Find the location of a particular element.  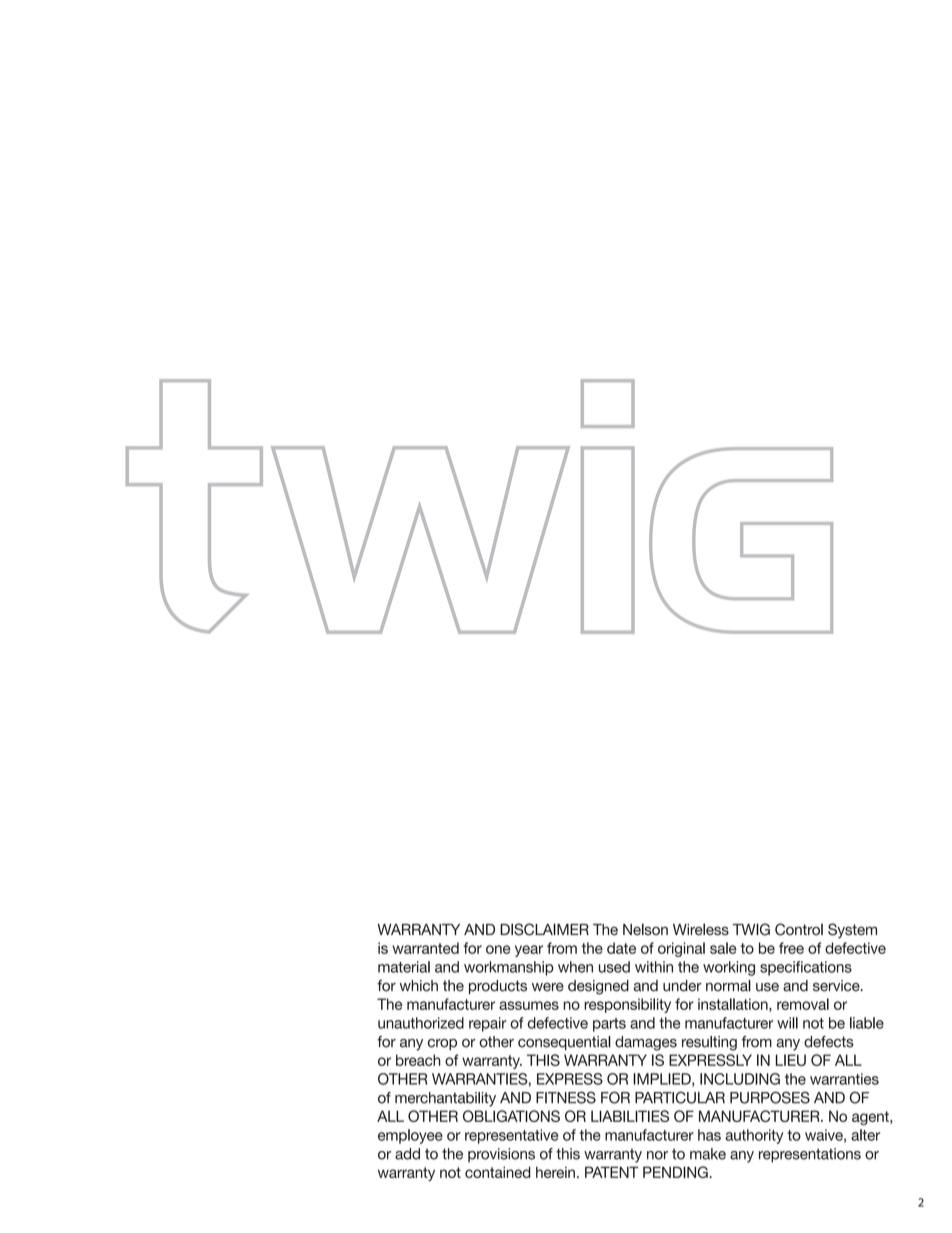

PARTICULAR is located at coordinates (680, 1097).
